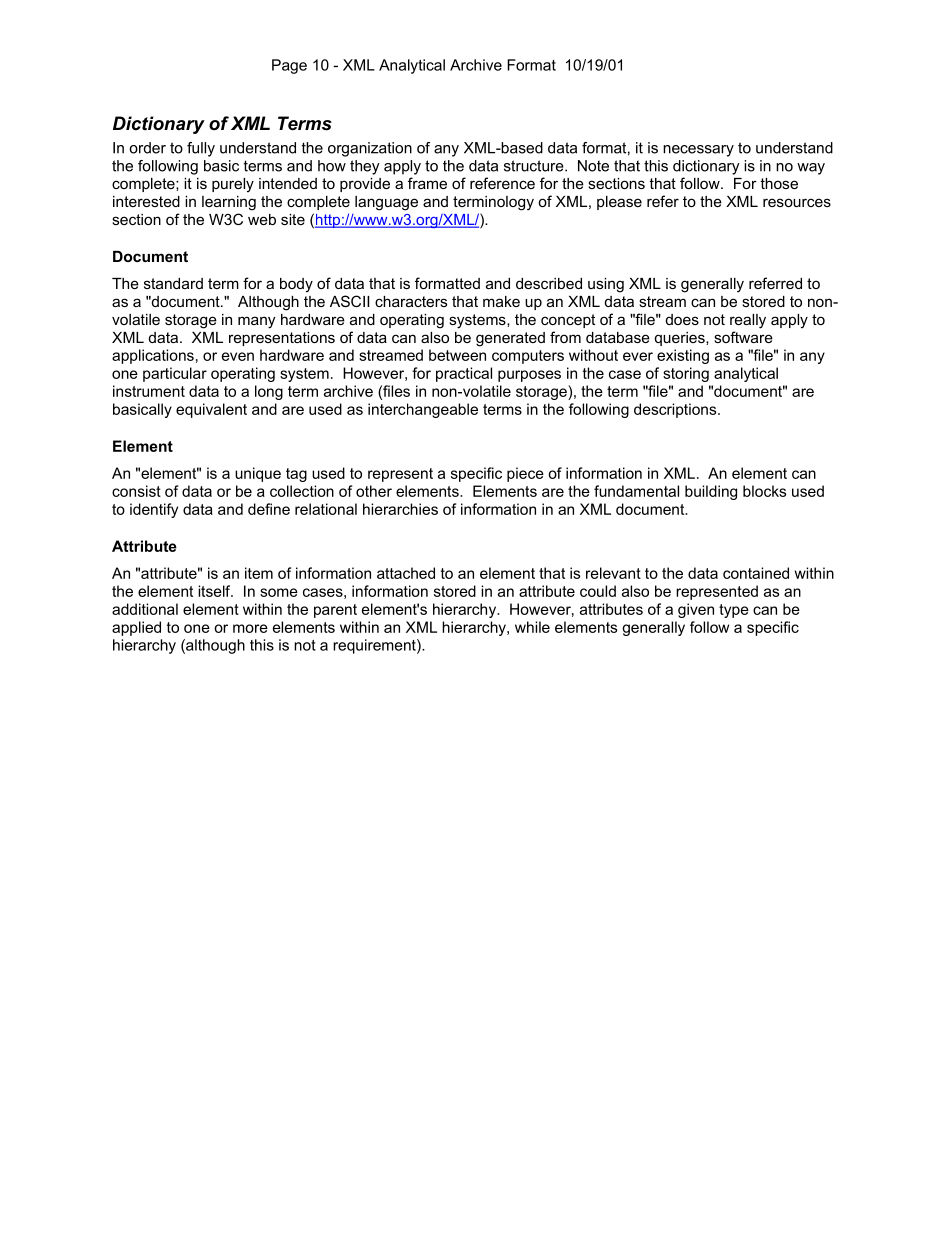  What do you see at coordinates (676, 410) in the screenshot?
I see `descriptions` at bounding box center [676, 410].
